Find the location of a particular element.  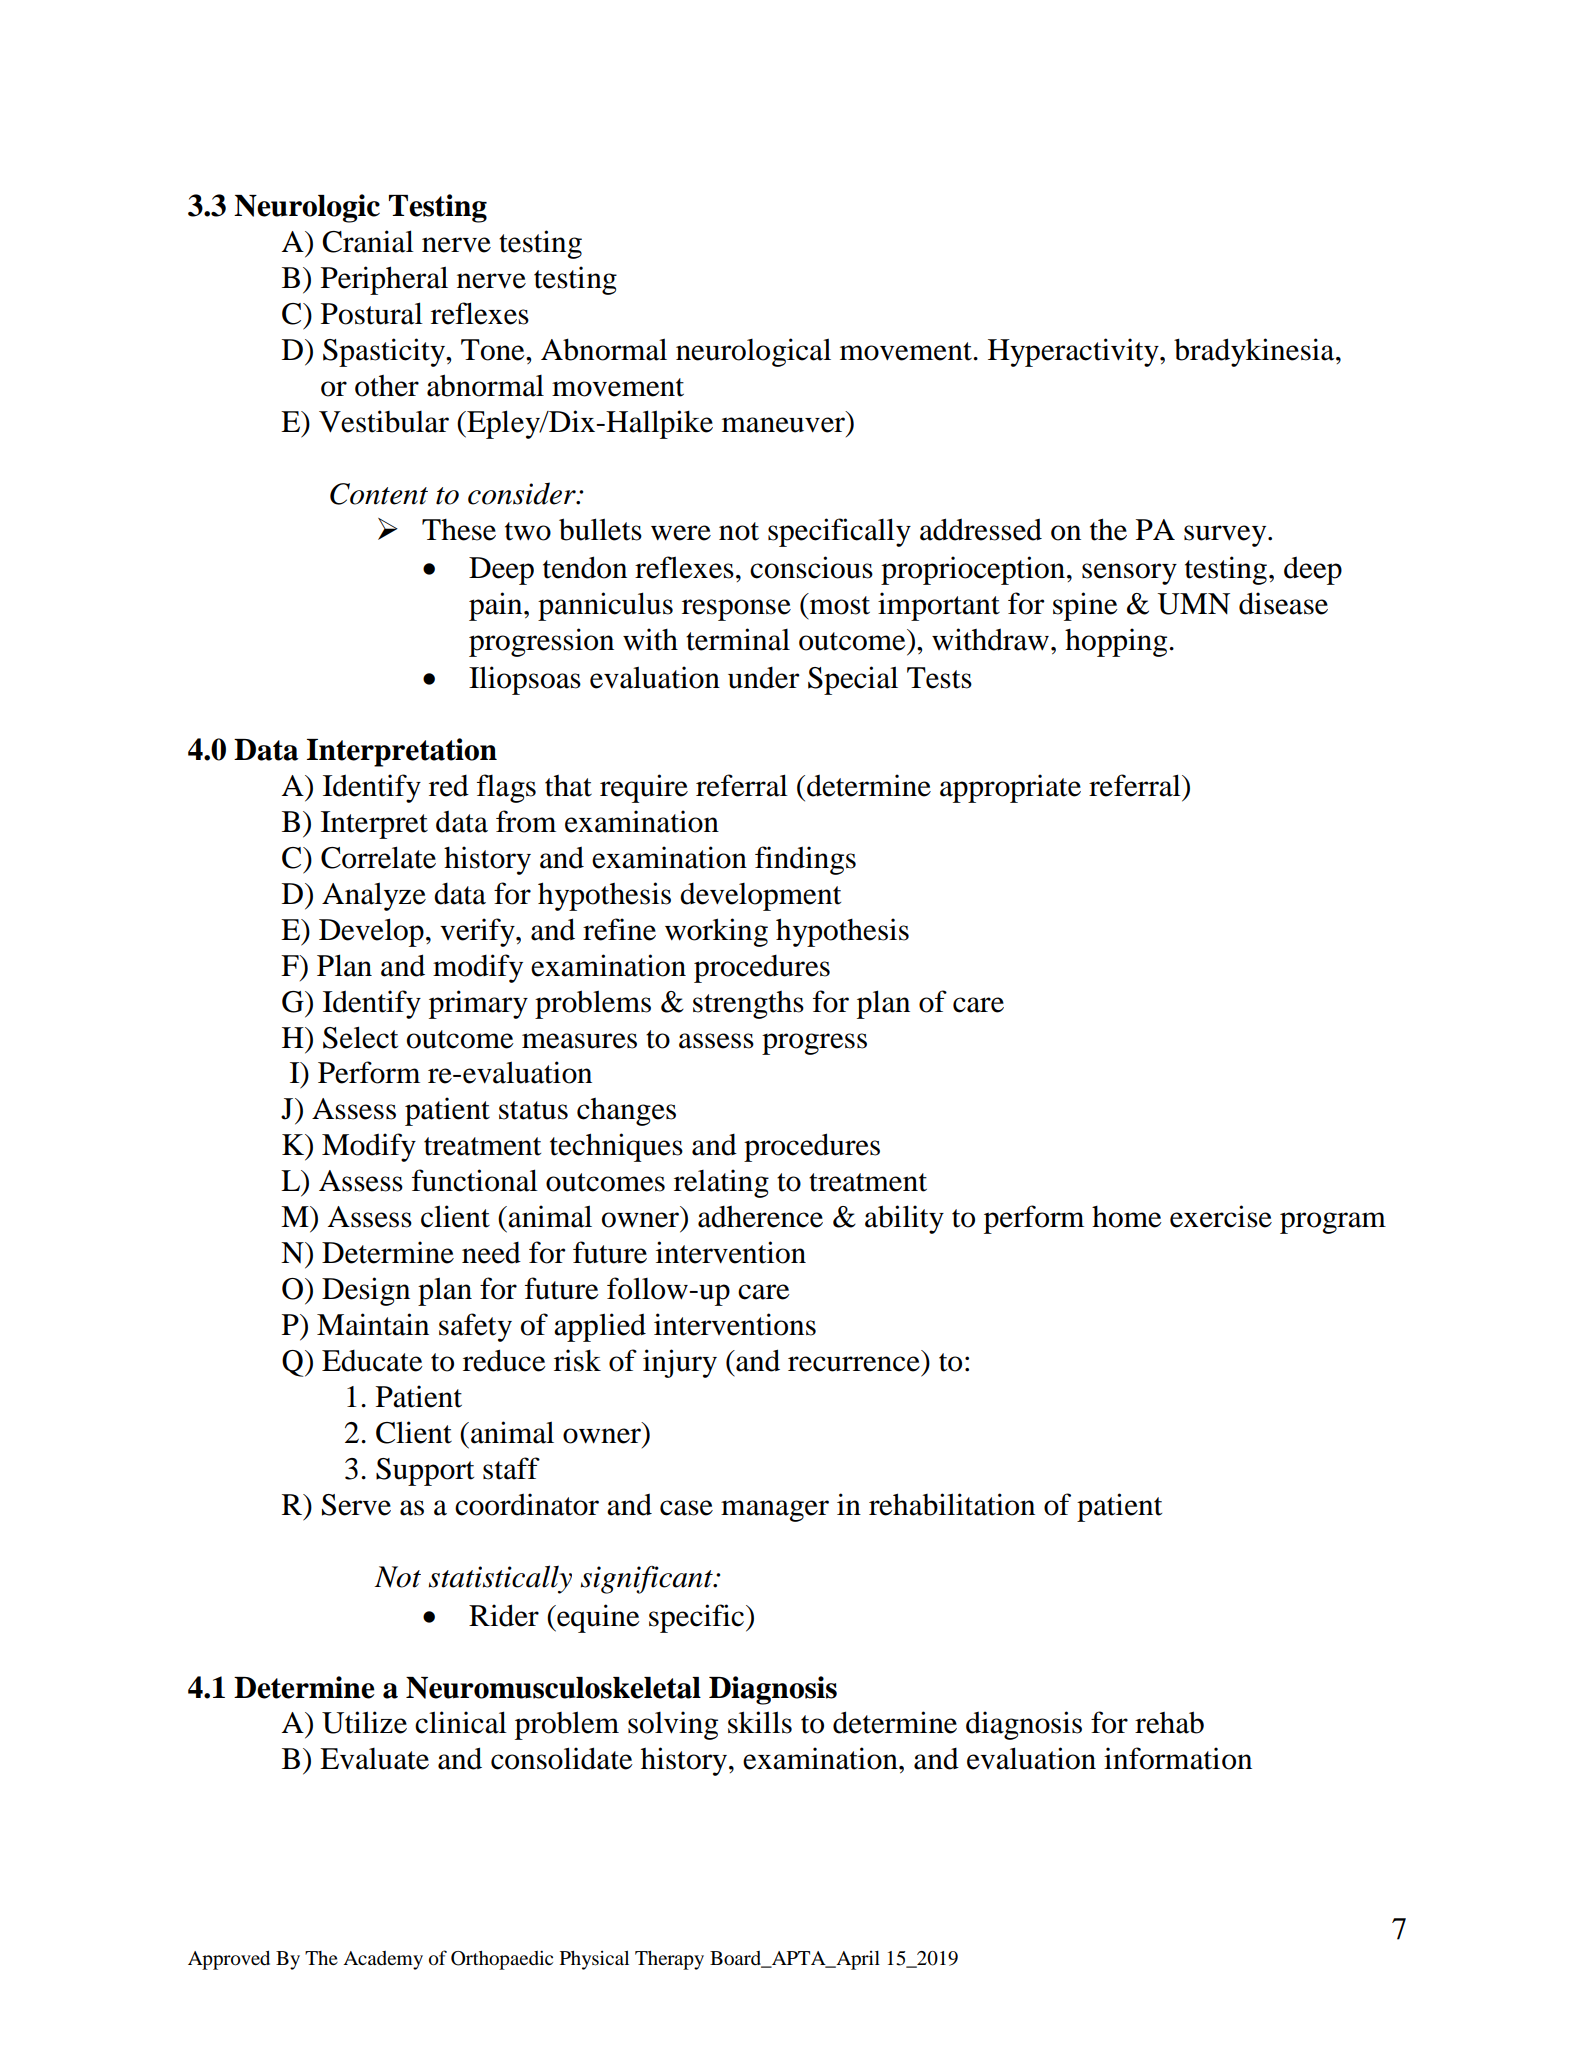

exercise is located at coordinates (1221, 1216).
